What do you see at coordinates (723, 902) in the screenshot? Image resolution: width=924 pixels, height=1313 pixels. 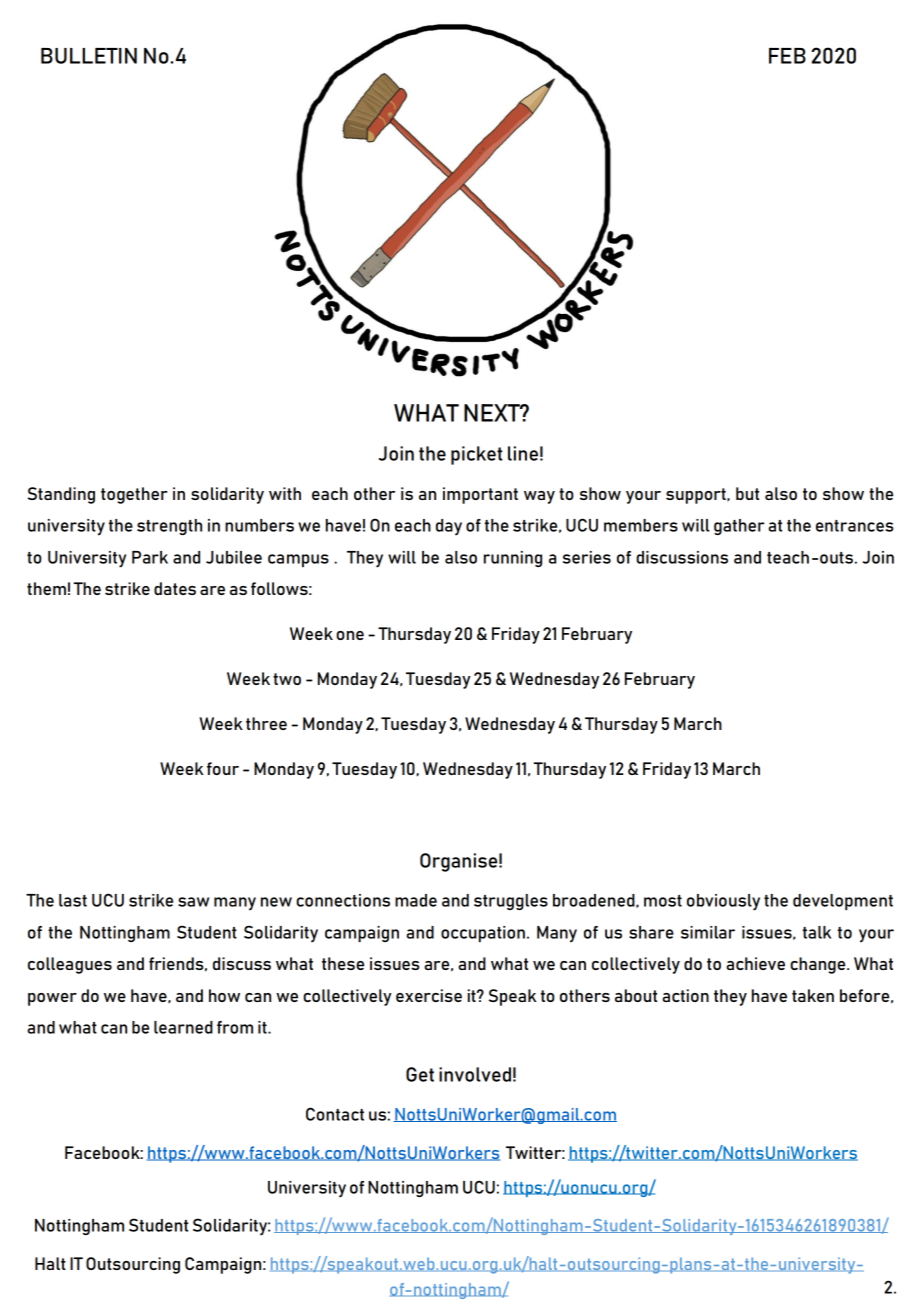 I see `obviously` at bounding box center [723, 902].
